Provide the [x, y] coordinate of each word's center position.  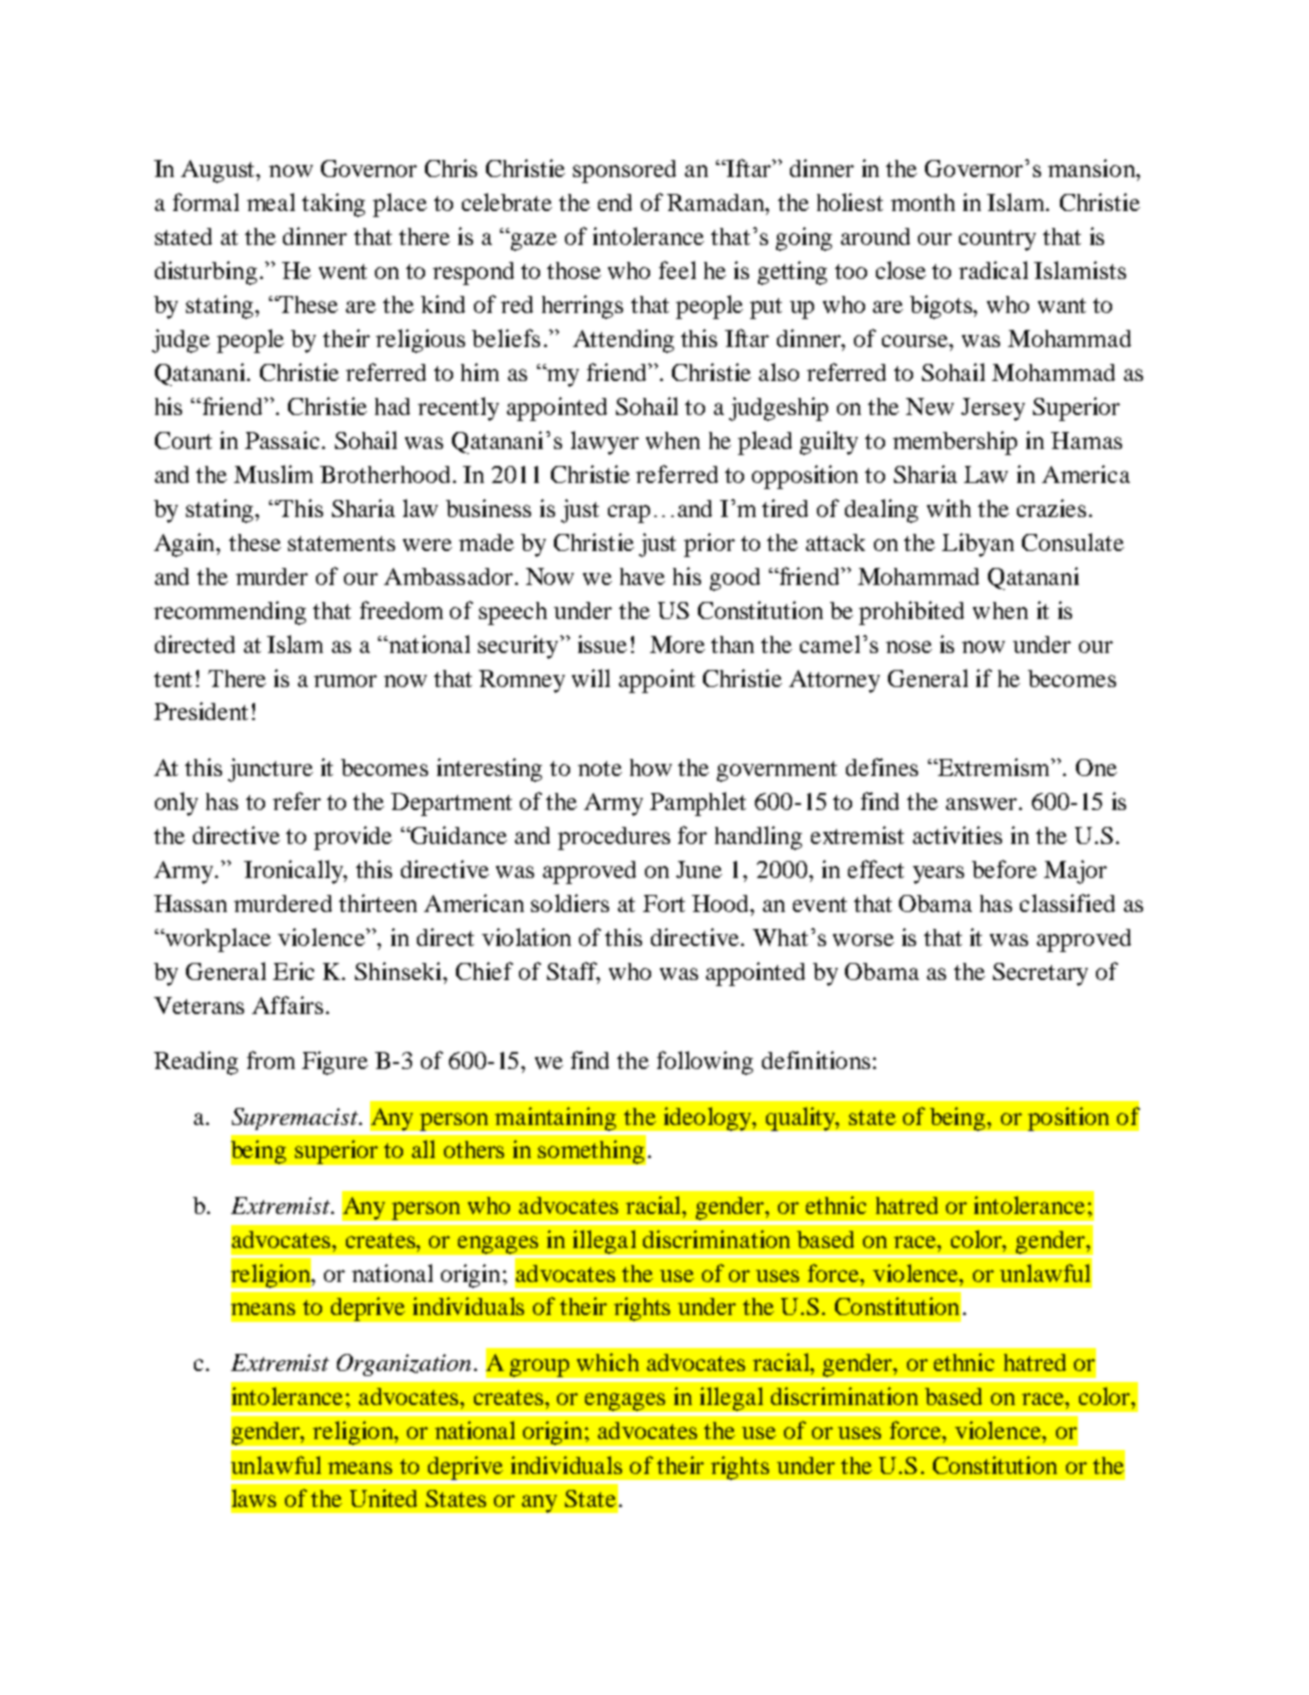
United [383, 1498]
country [997, 240]
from [271, 1060]
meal [271, 202]
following [705, 1063]
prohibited [911, 613]
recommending [230, 613]
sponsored [624, 171]
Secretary [1040, 974]
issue [602, 644]
